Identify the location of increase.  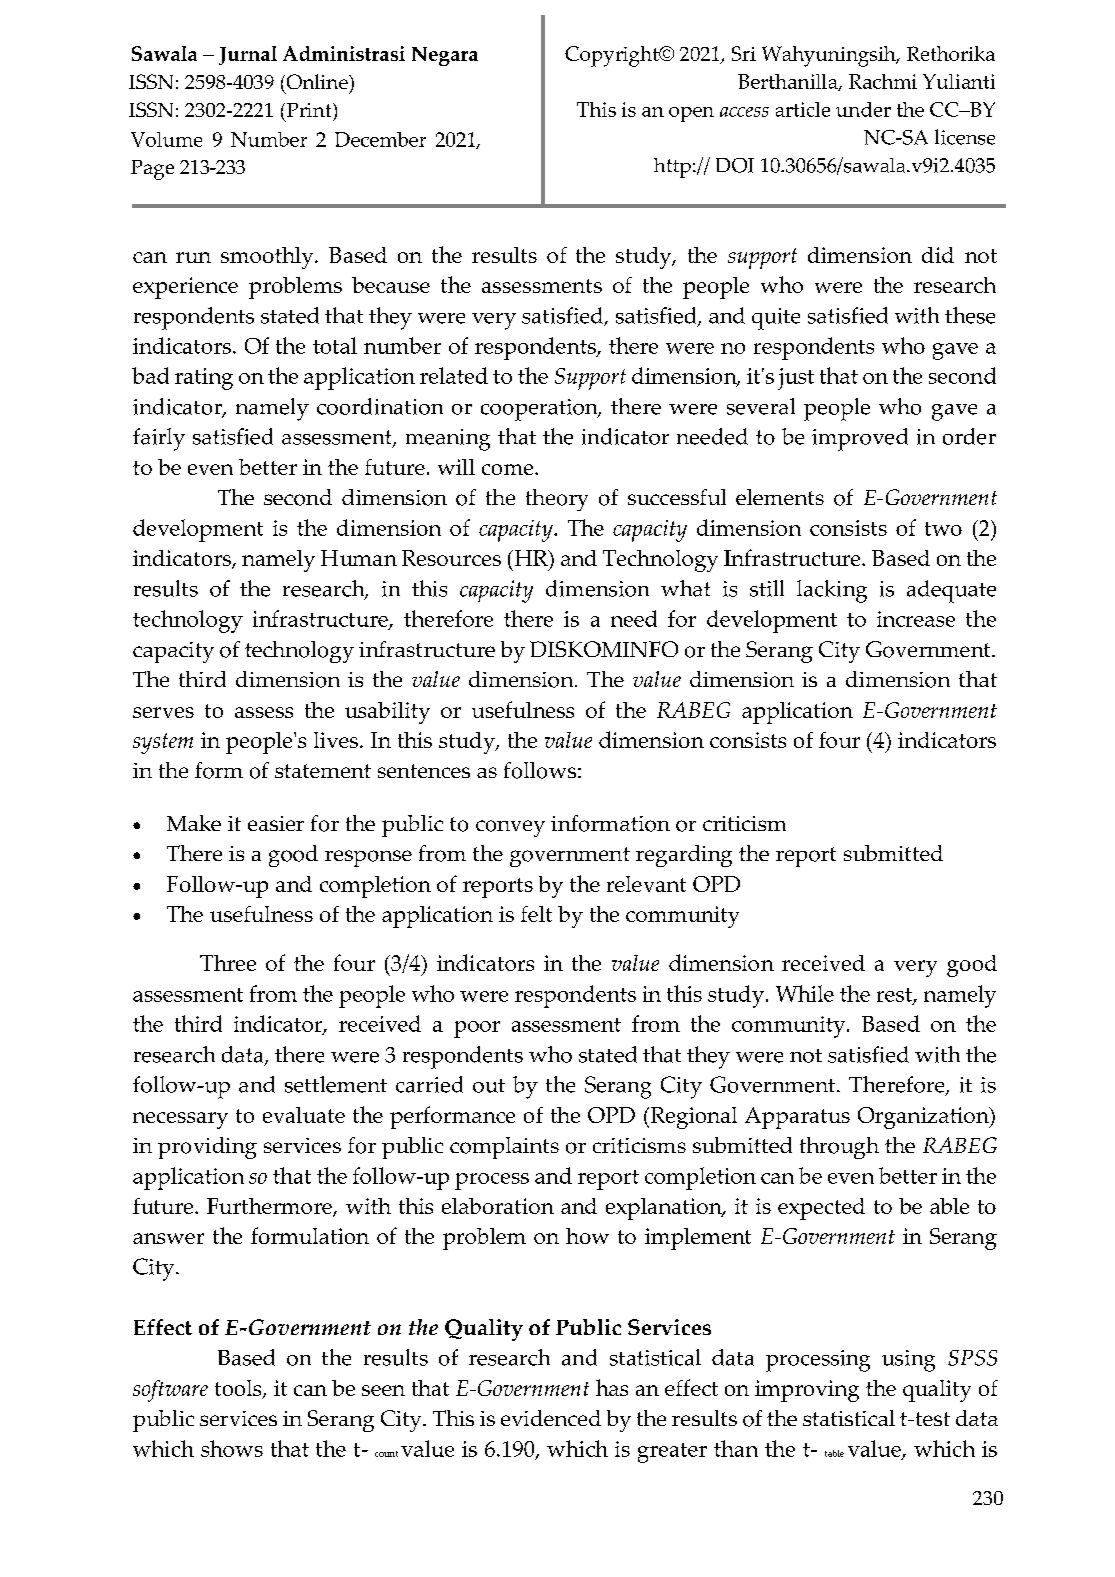
(916, 619).
